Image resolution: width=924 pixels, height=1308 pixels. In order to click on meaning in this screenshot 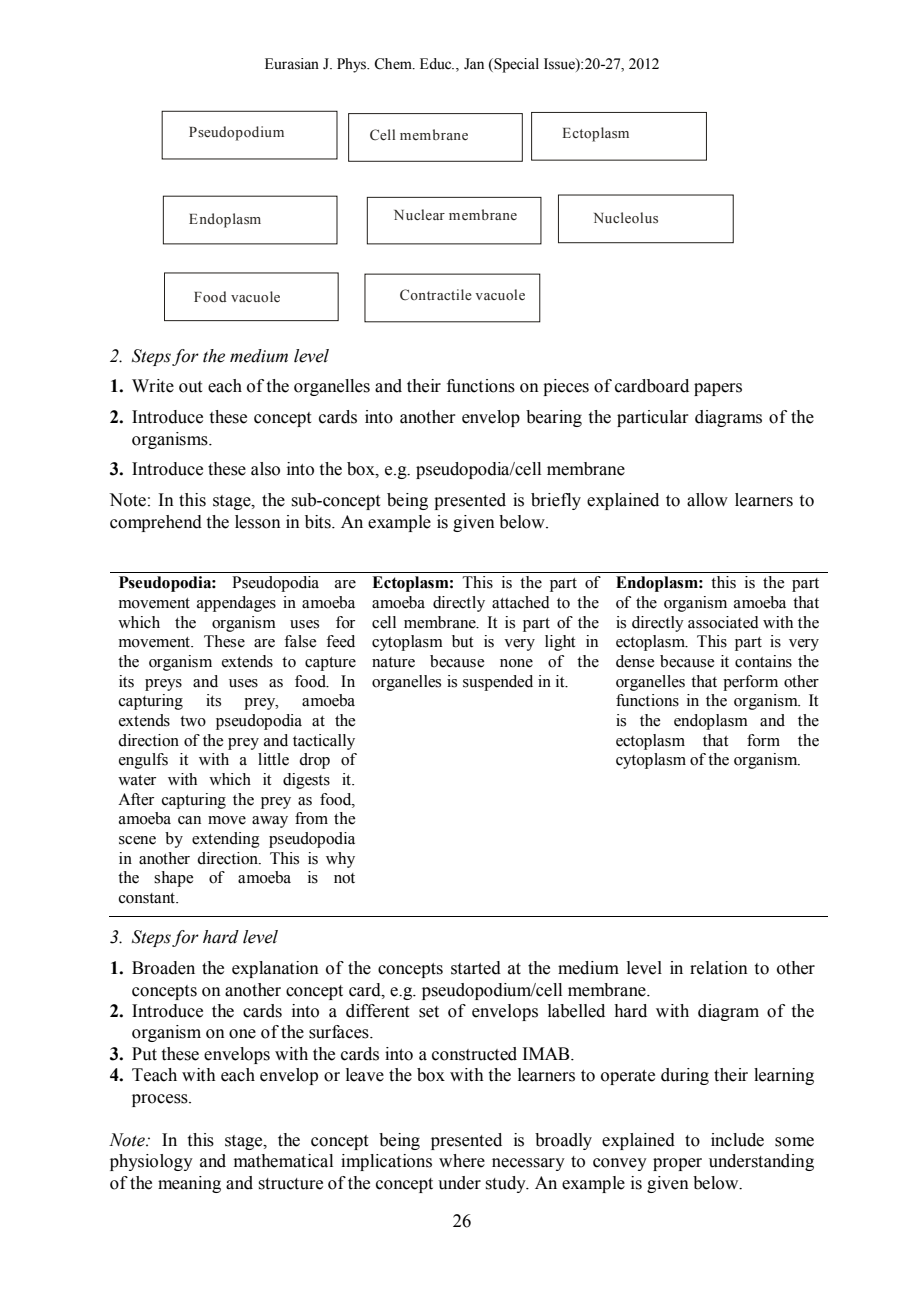, I will do `click(189, 1184)`.
